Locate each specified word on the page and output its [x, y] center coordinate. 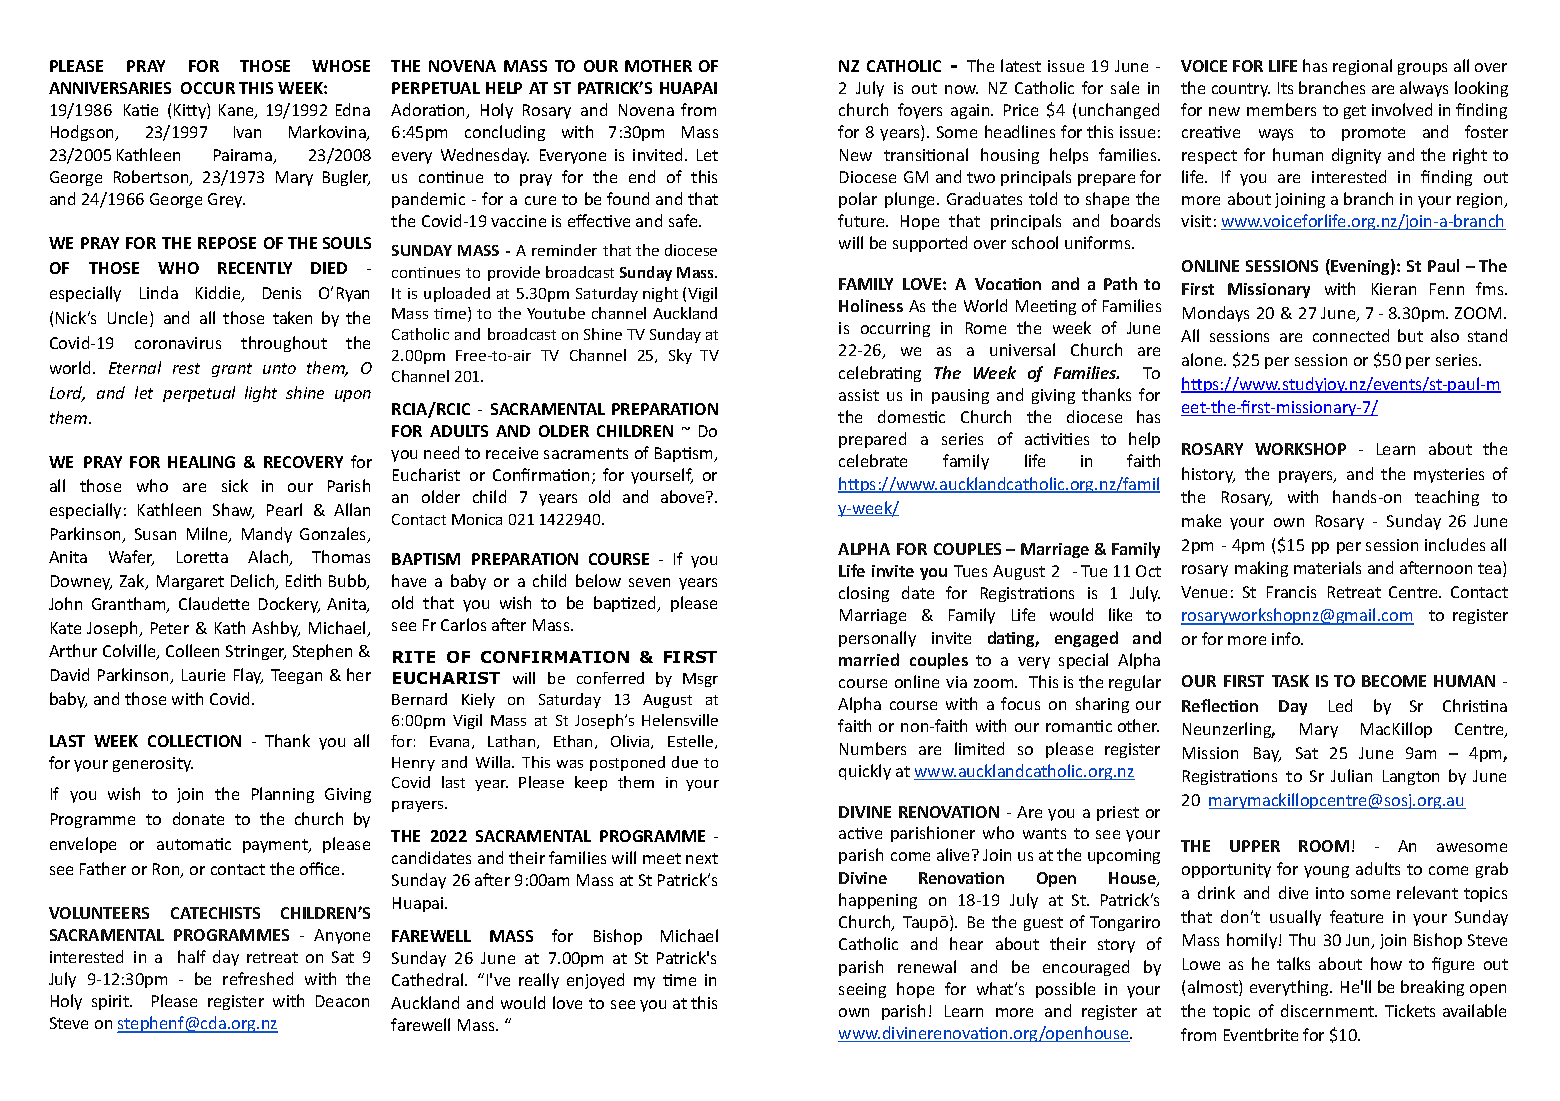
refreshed [258, 978]
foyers [920, 111]
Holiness [871, 305]
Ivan [247, 132]
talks [1293, 963]
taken [292, 317]
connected [1351, 335]
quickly [865, 772]
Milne [208, 535]
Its [1285, 88]
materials [1327, 567]
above [684, 496]
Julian [1351, 775]
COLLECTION [194, 741]
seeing [862, 990]
